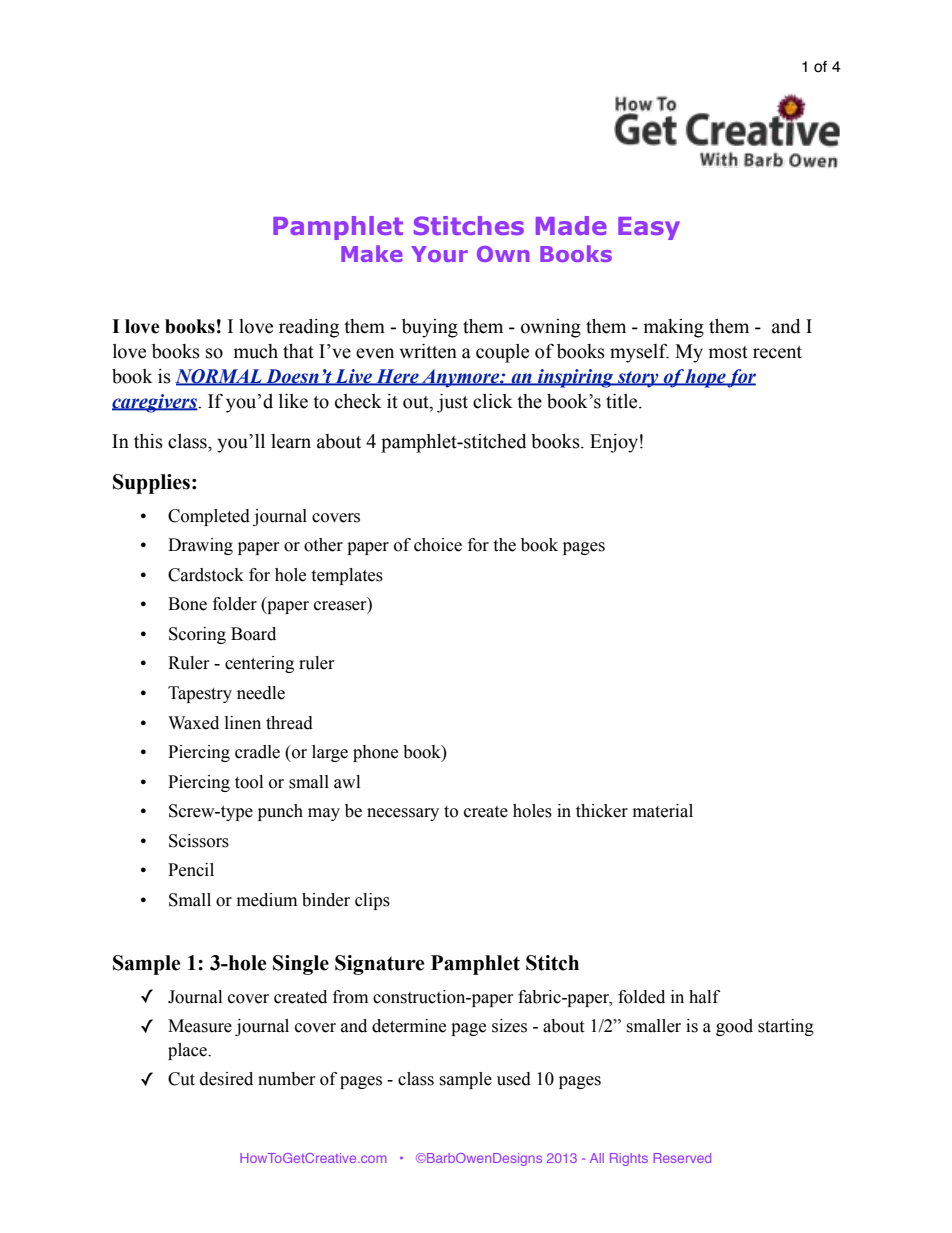  What do you see at coordinates (663, 811) in the document?
I see `material` at bounding box center [663, 811].
